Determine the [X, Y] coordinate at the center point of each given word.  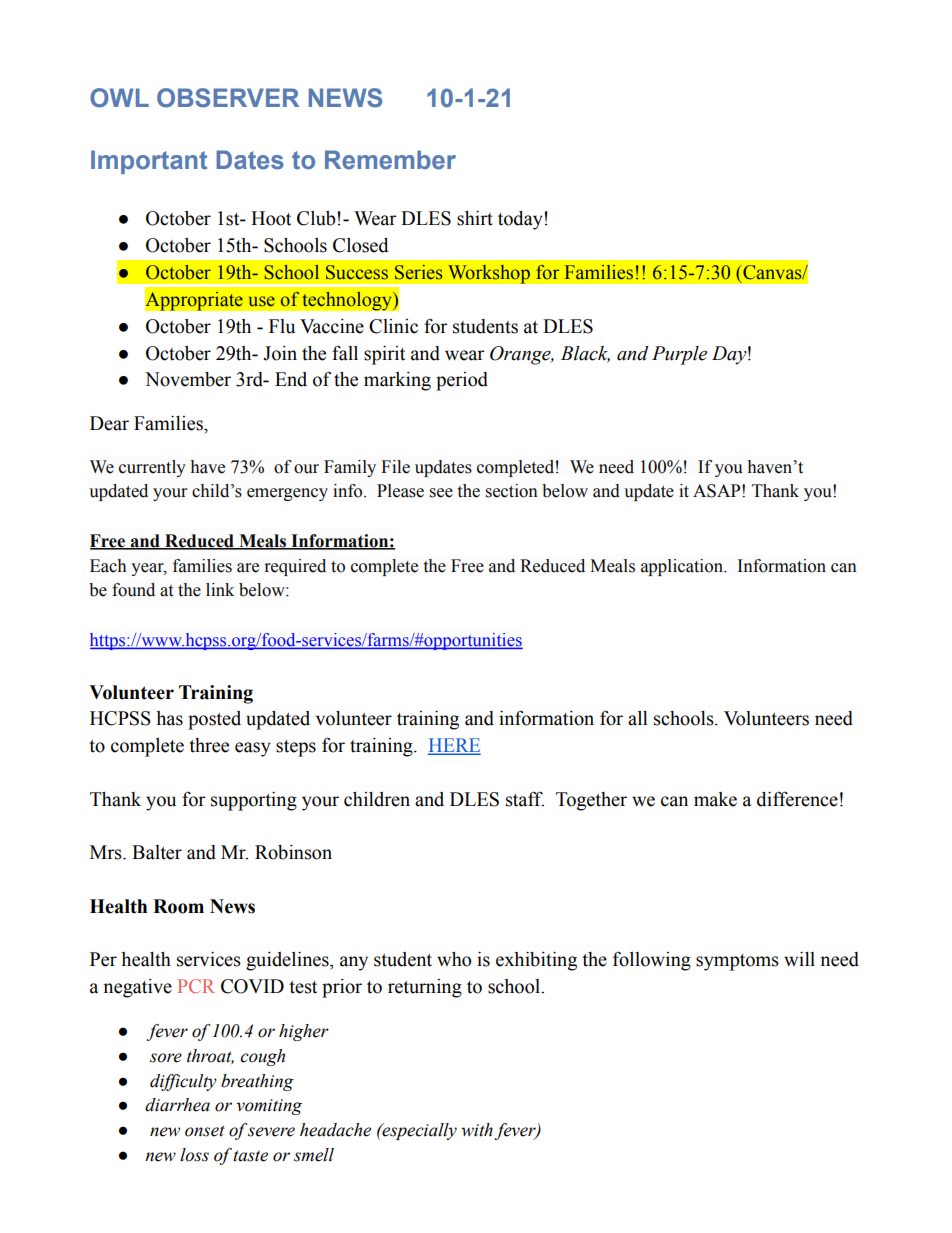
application [683, 567]
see [441, 493]
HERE [454, 746]
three [209, 745]
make [715, 799]
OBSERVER [228, 98]
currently [152, 468]
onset [205, 1131]
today [520, 220]
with [477, 1130]
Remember [390, 160]
